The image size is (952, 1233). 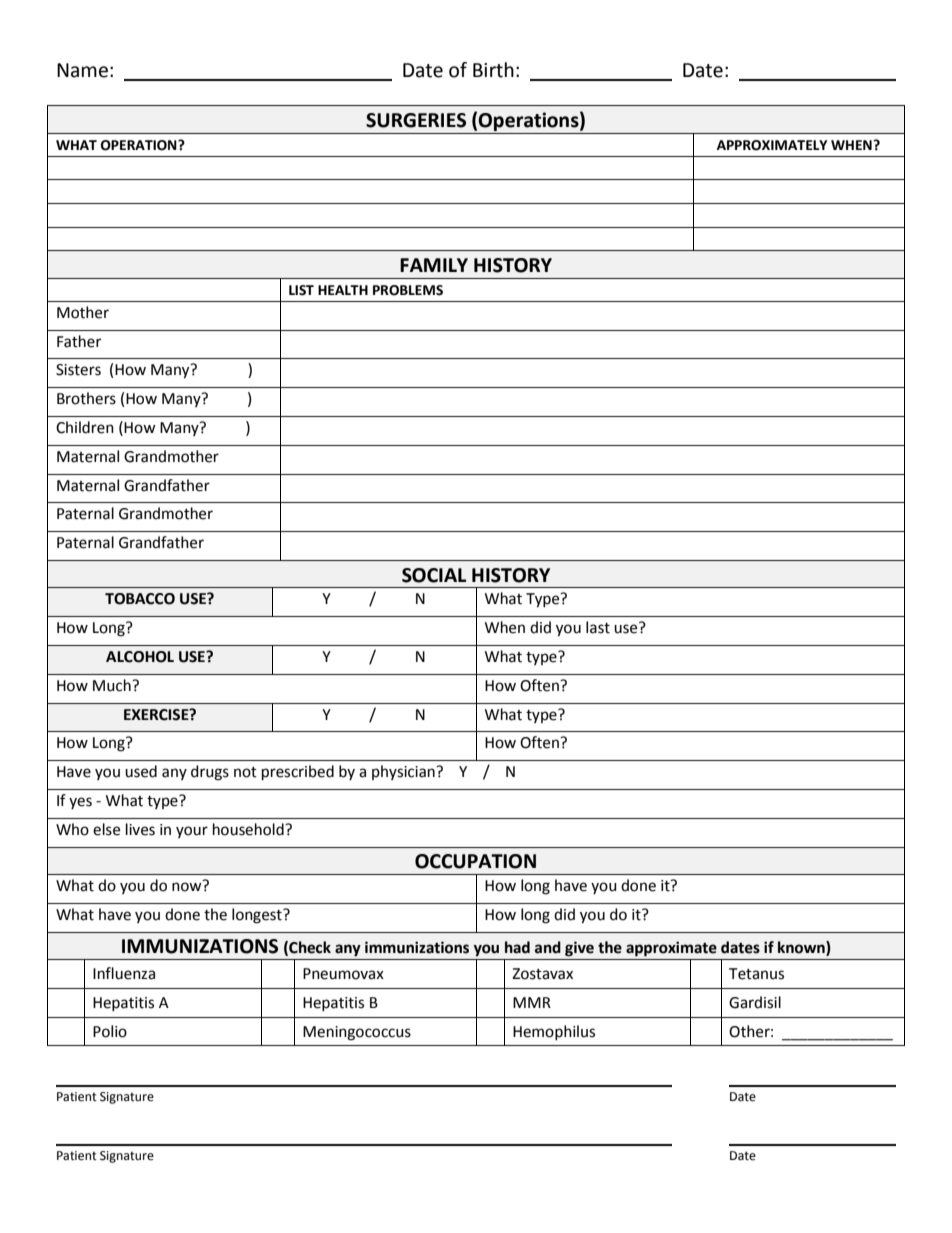 I want to click on last, so click(x=598, y=627).
